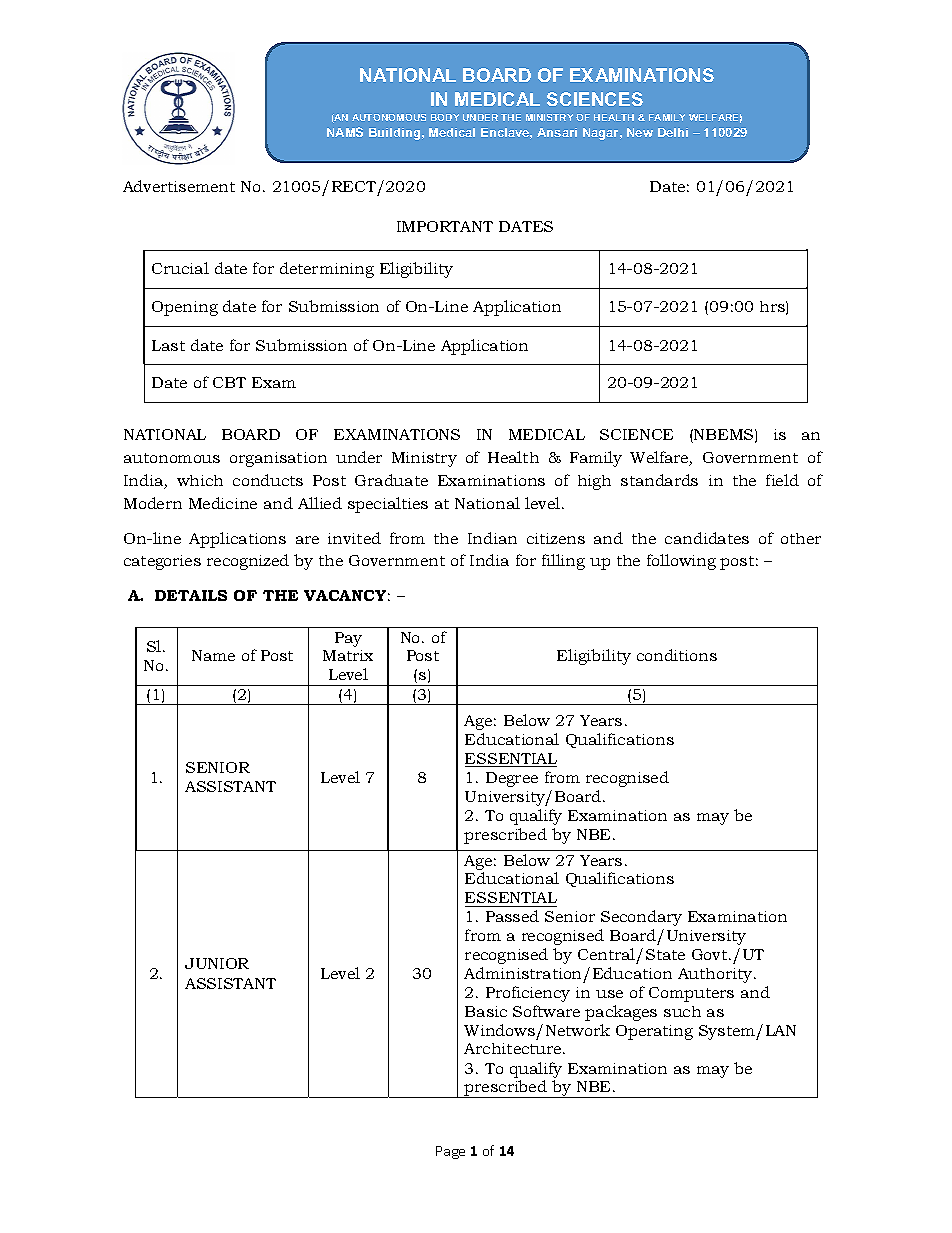 Image resolution: width=952 pixels, height=1233 pixels. I want to click on Advertisement, so click(179, 186).
